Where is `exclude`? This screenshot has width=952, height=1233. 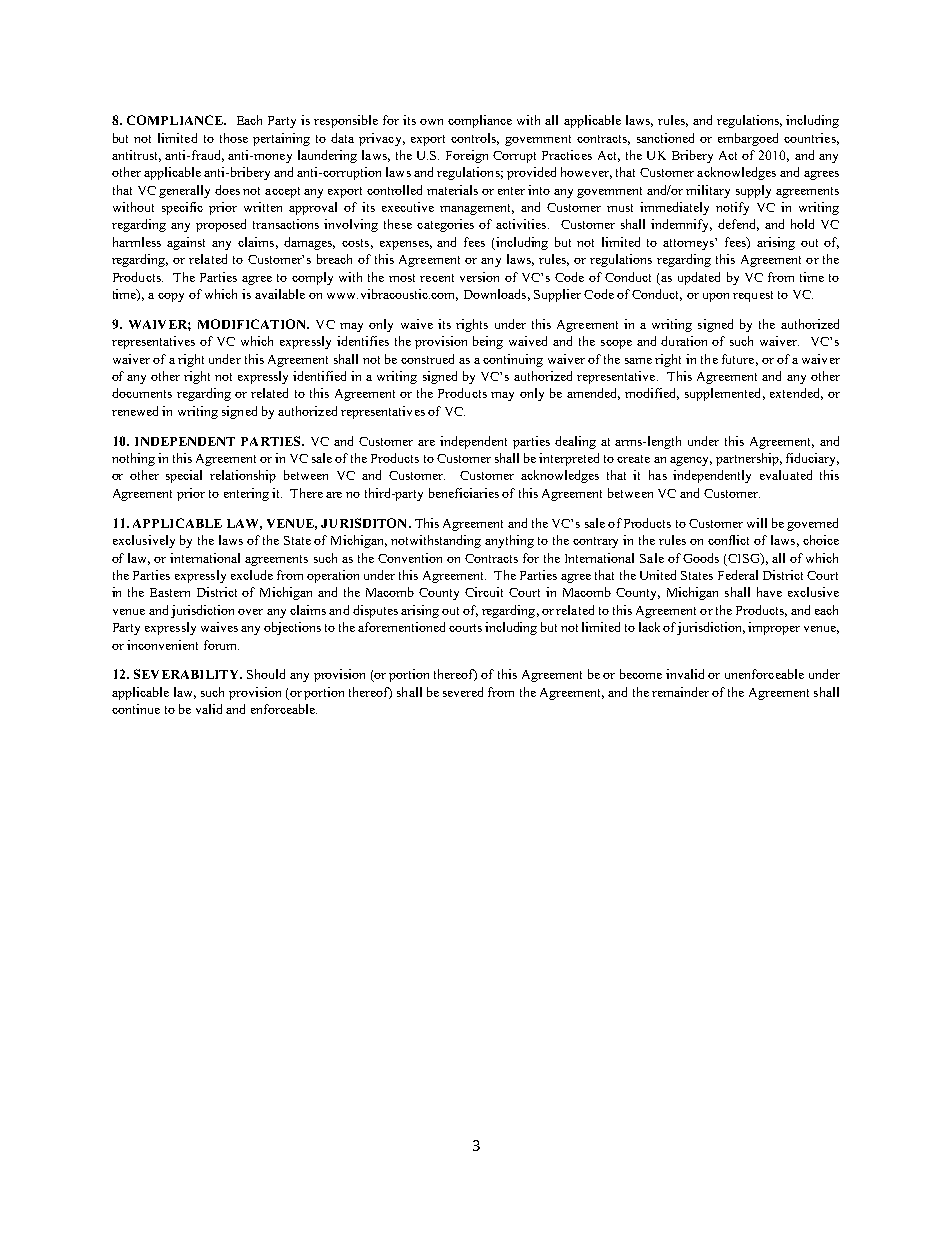
exclude is located at coordinates (252, 575).
